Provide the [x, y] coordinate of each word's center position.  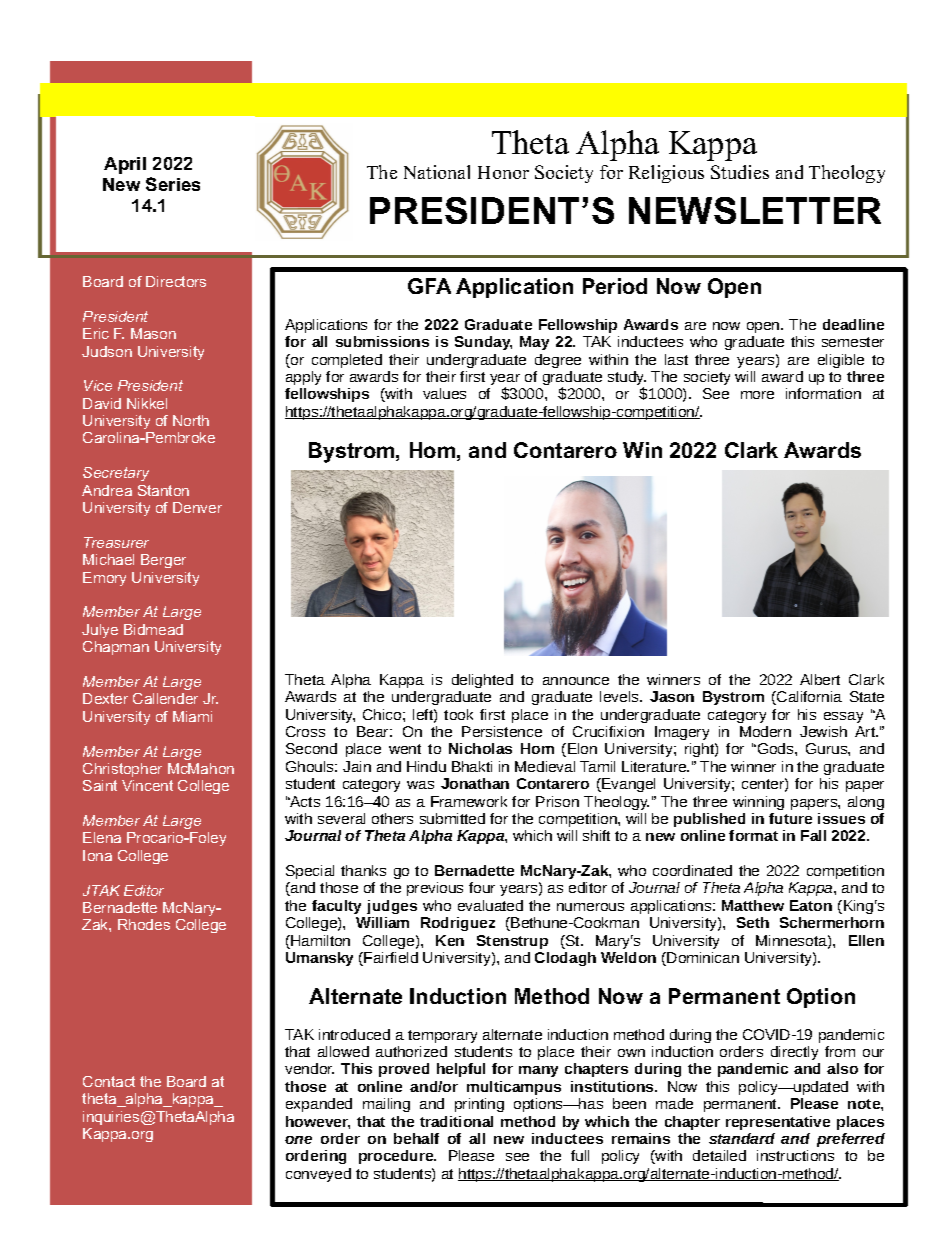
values [444, 393]
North [191, 420]
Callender [165, 698]
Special [310, 872]
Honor [503, 172]
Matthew [753, 905]
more [757, 395]
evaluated [490, 905]
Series [173, 184]
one [298, 1140]
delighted [482, 681]
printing [479, 1105]
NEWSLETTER [755, 210]
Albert [820, 679]
